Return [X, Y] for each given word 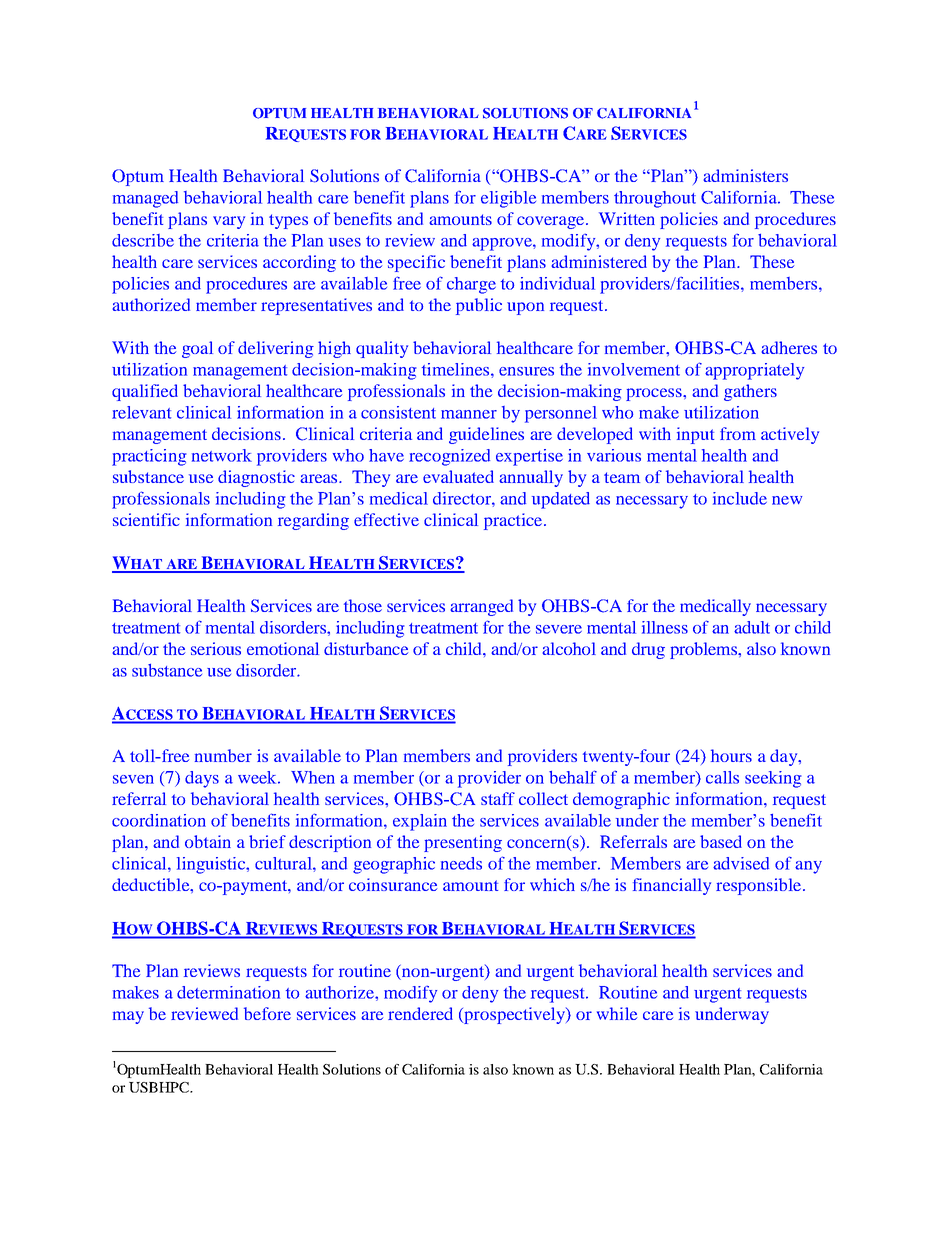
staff [498, 798]
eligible [508, 199]
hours [731, 755]
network [222, 455]
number [223, 755]
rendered [420, 1013]
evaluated [458, 476]
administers [745, 175]
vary [229, 222]
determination [228, 992]
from [738, 433]
